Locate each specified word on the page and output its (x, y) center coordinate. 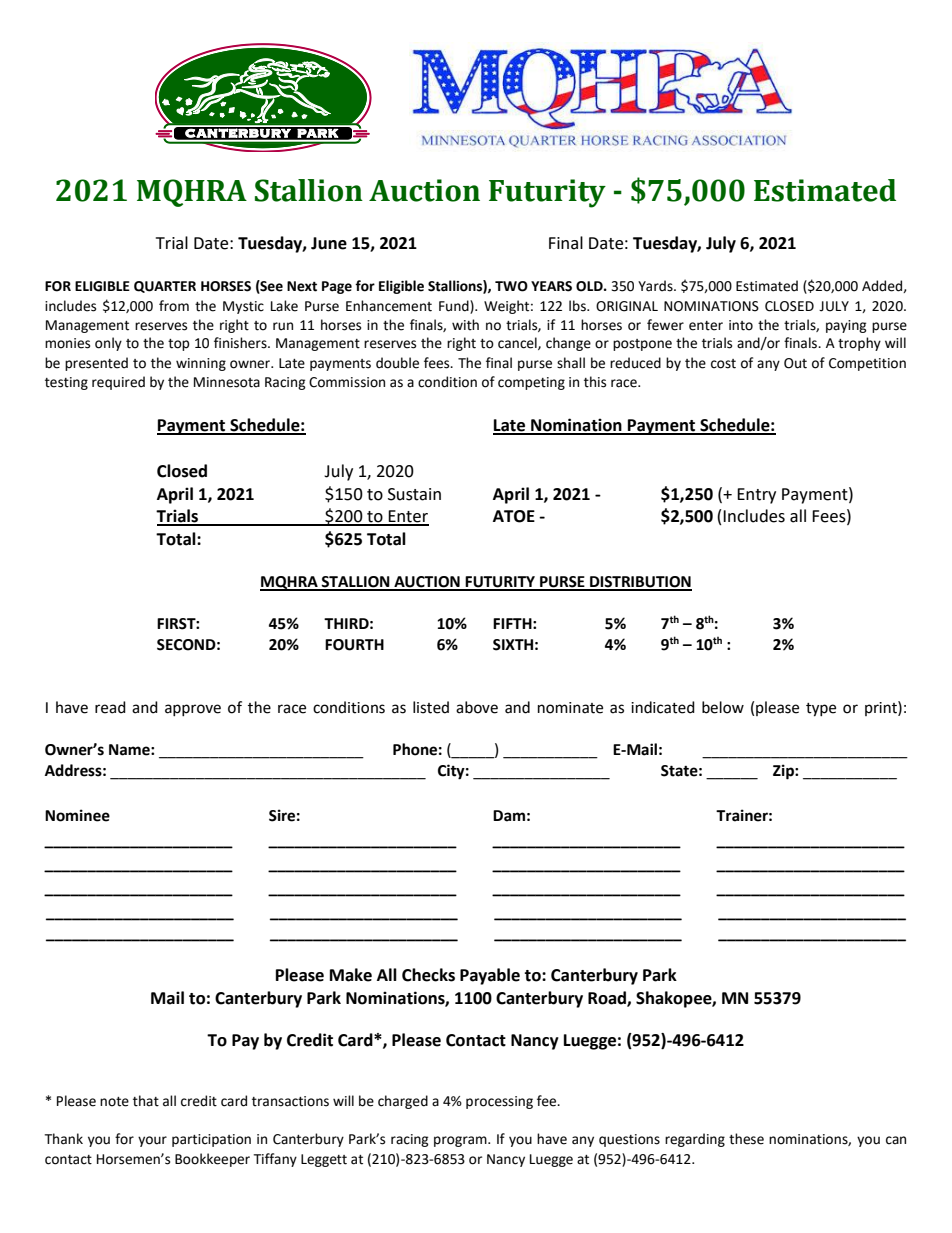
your (152, 1141)
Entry (756, 496)
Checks (428, 975)
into (741, 325)
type (821, 710)
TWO (511, 286)
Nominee (77, 815)
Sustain (414, 494)
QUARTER (165, 287)
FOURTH (354, 645)
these (746, 1139)
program (461, 1141)
